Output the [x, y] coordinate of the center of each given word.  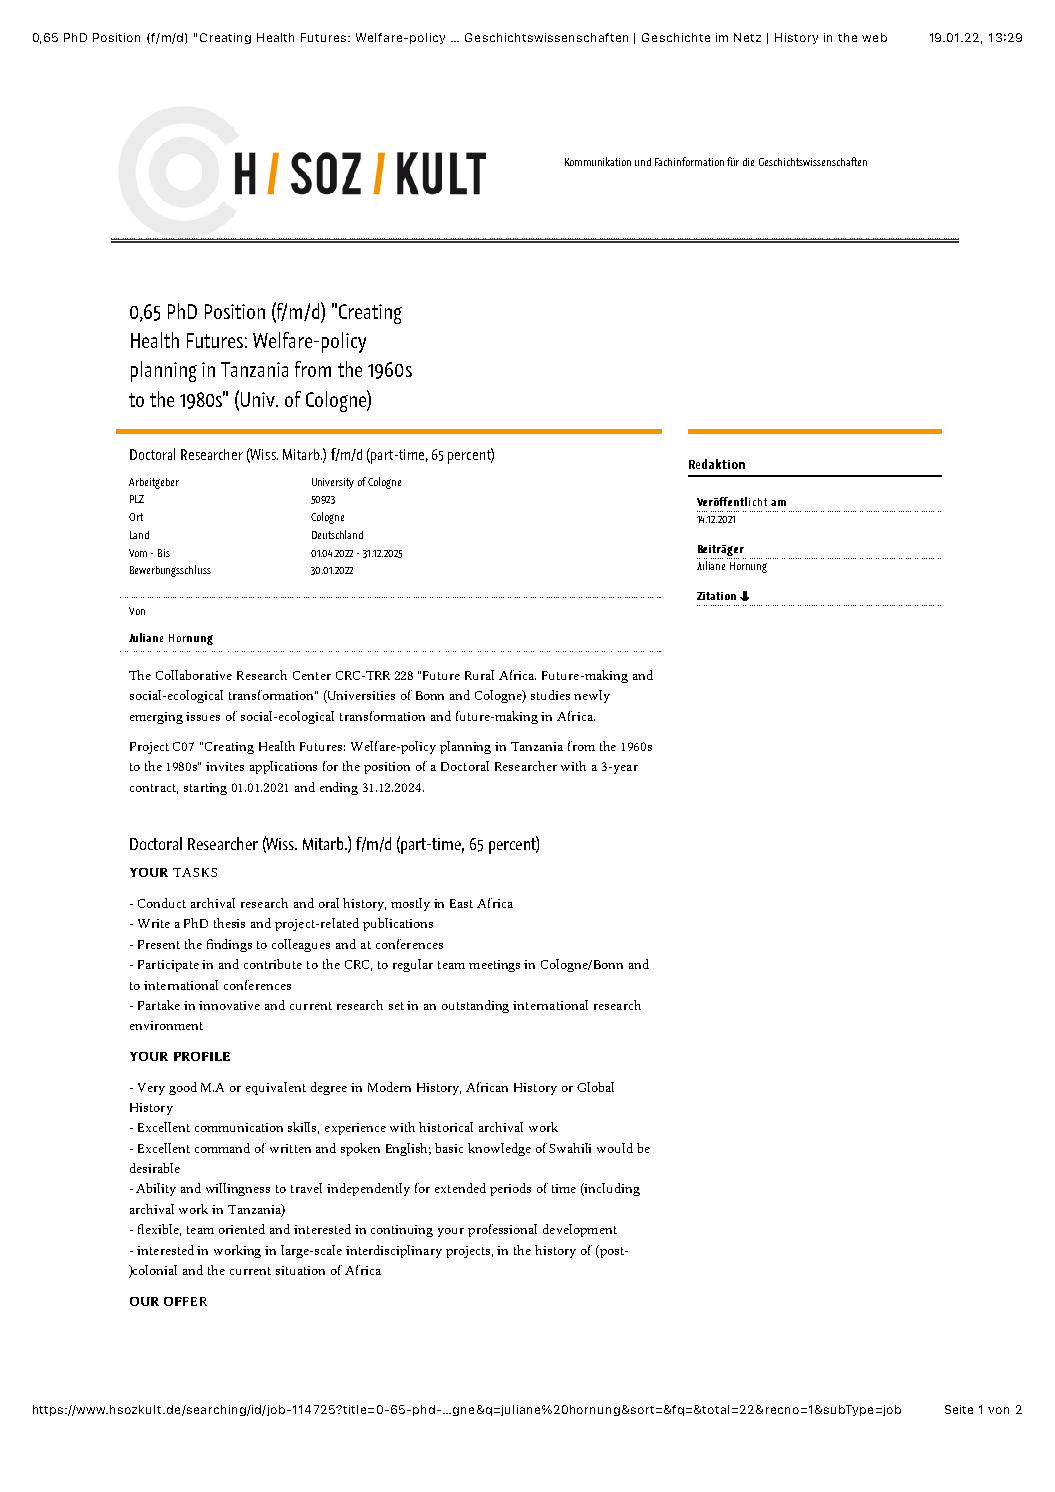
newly [592, 696]
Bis [164, 553]
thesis [229, 923]
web [874, 37]
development [580, 1230]
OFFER [185, 1301]
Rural [479, 675]
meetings [494, 966]
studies [550, 695]
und [643, 162]
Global [595, 1087]
